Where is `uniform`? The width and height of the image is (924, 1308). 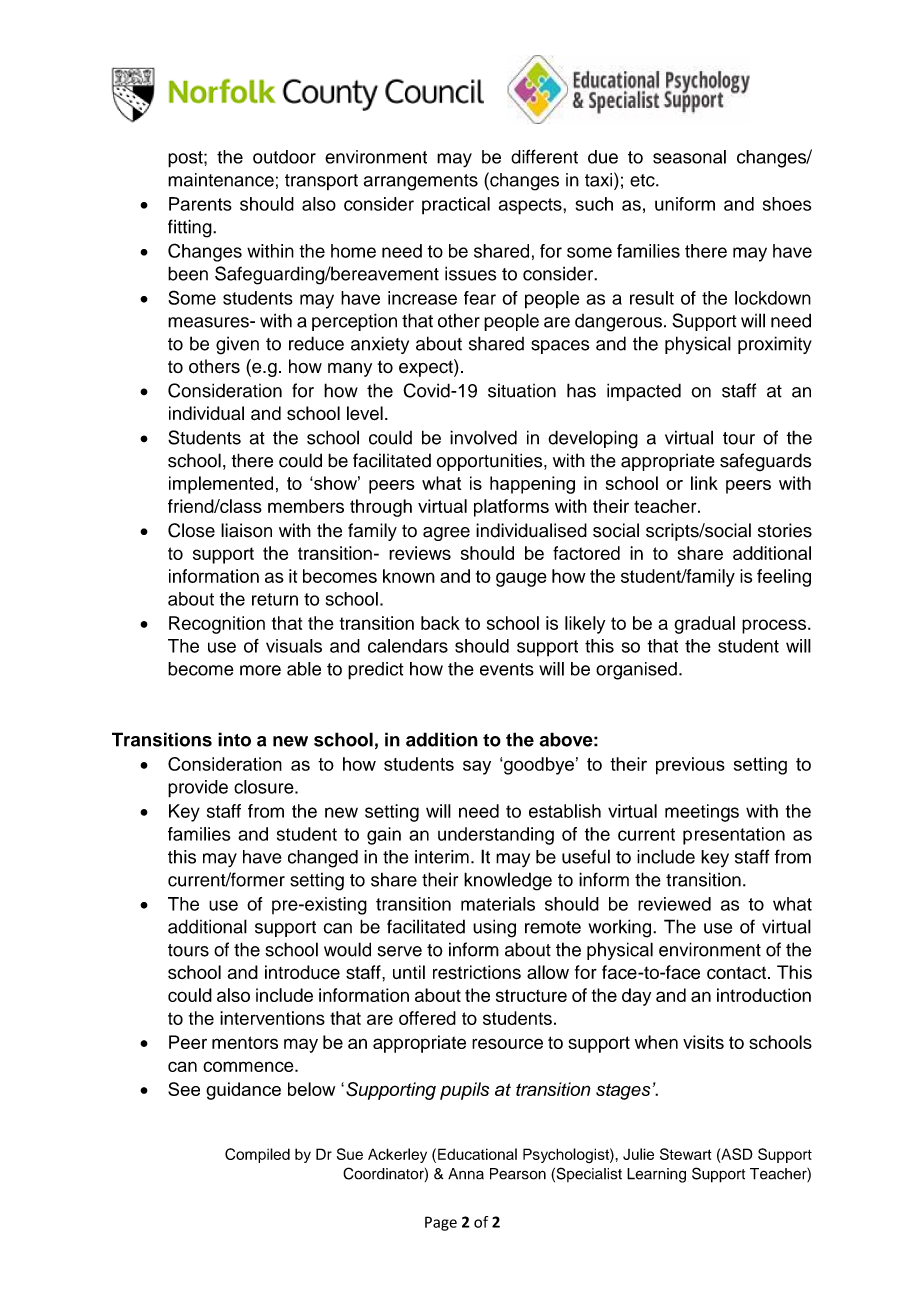
uniform is located at coordinates (685, 204).
